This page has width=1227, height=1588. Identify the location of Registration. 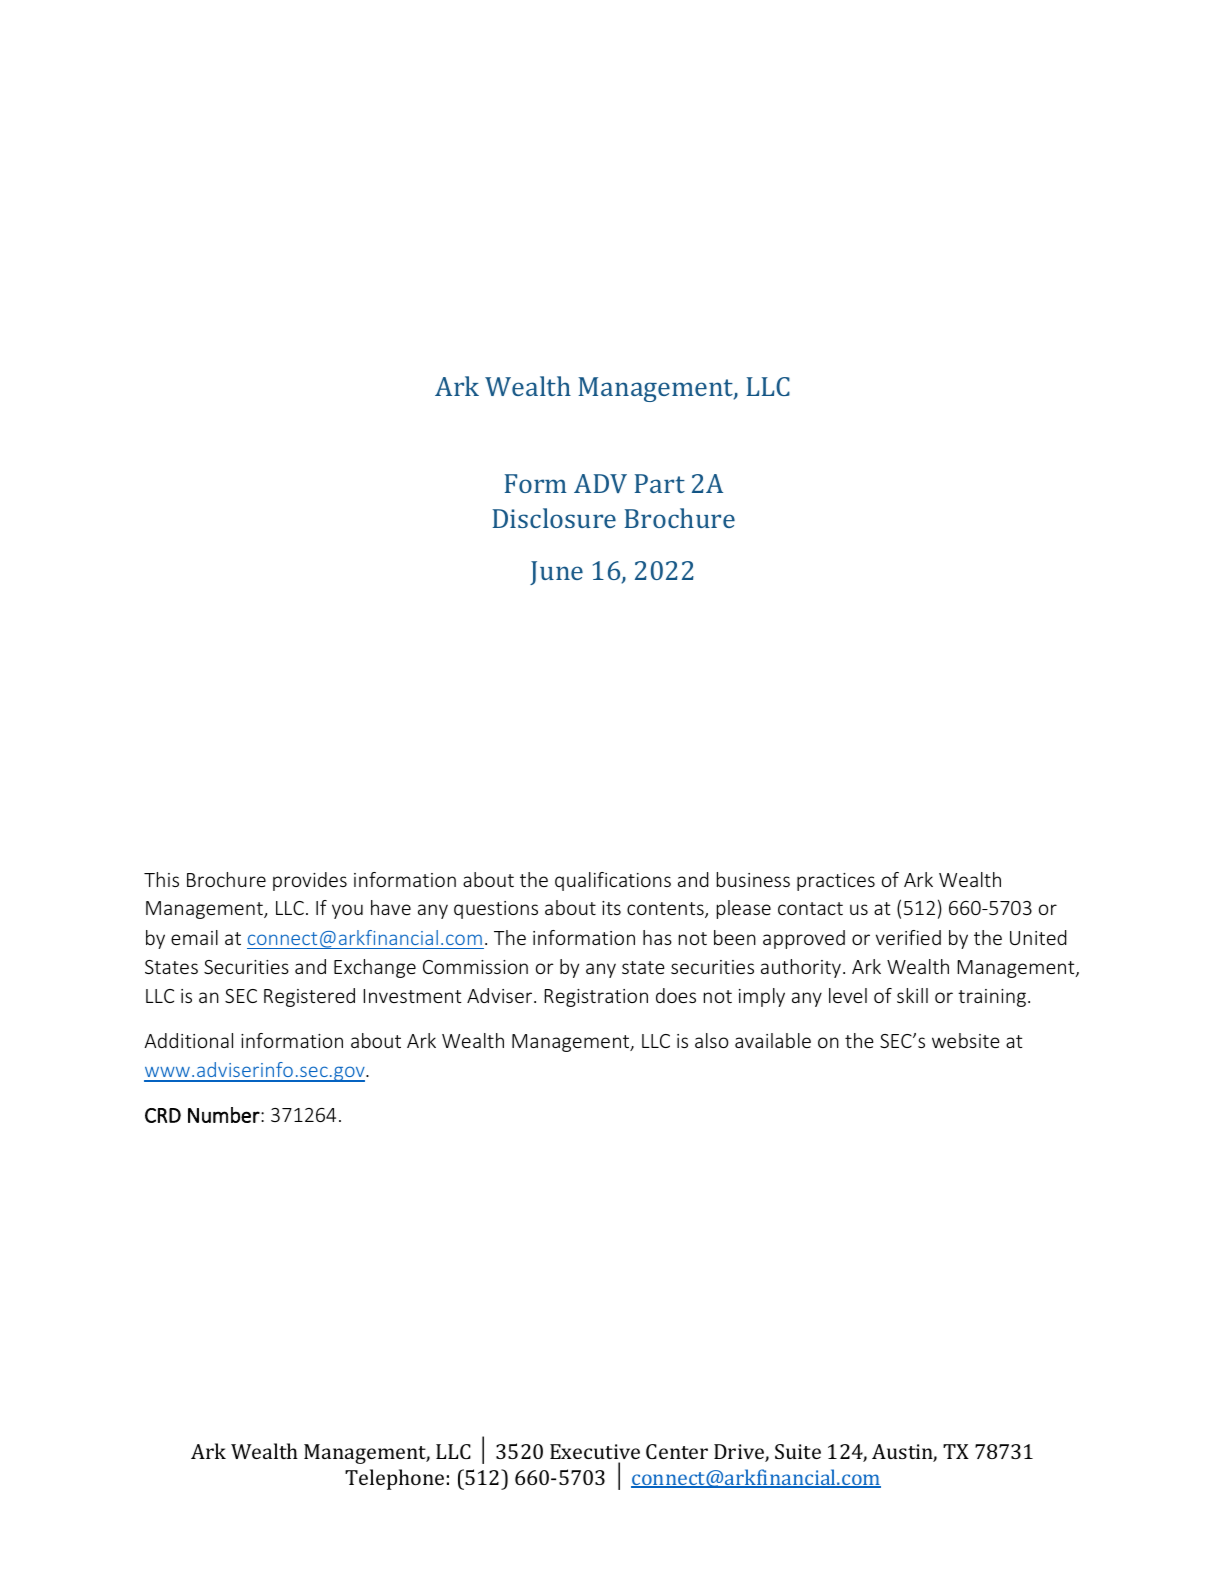
(596, 998).
